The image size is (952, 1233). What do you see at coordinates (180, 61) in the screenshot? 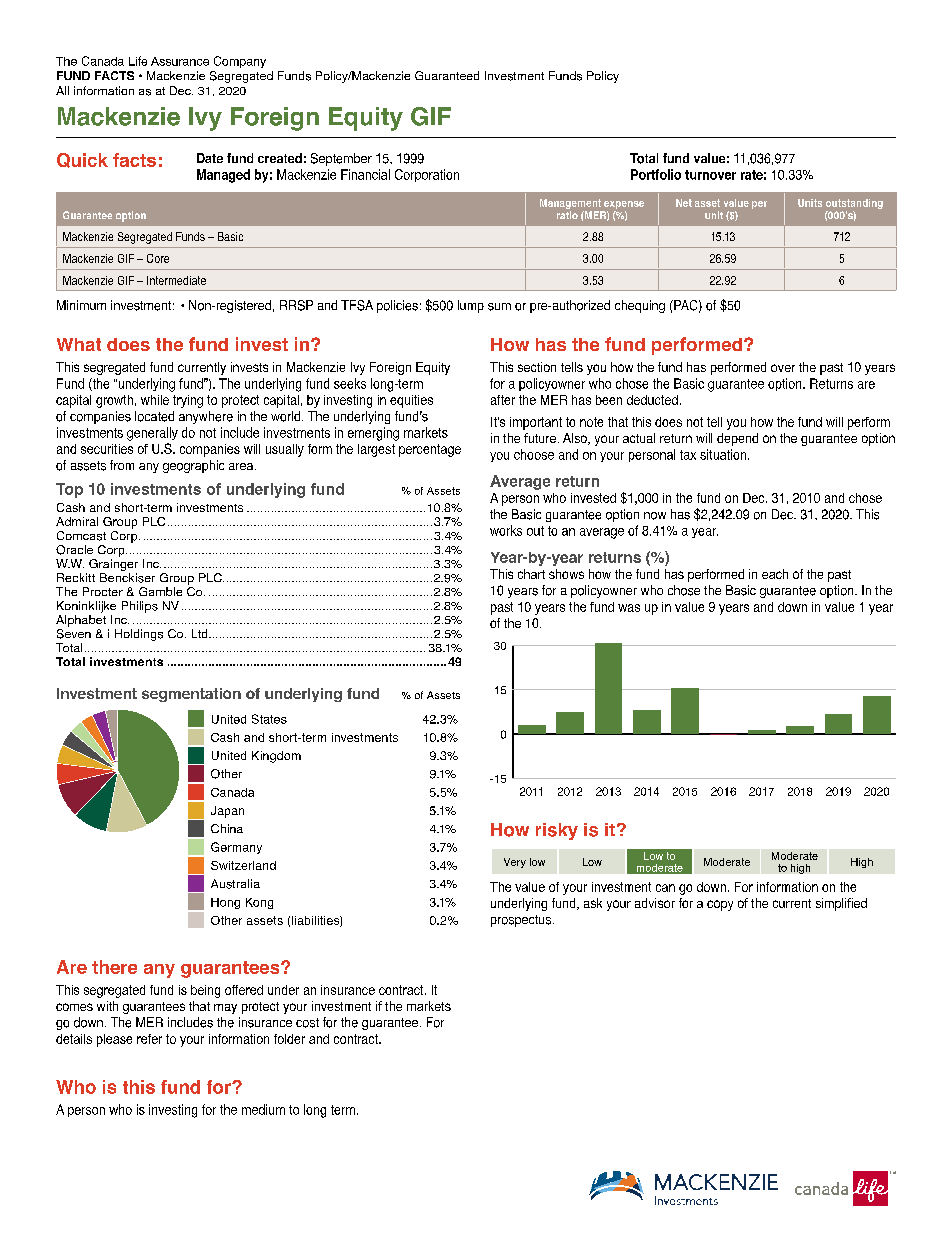
I see `Assurance` at bounding box center [180, 61].
